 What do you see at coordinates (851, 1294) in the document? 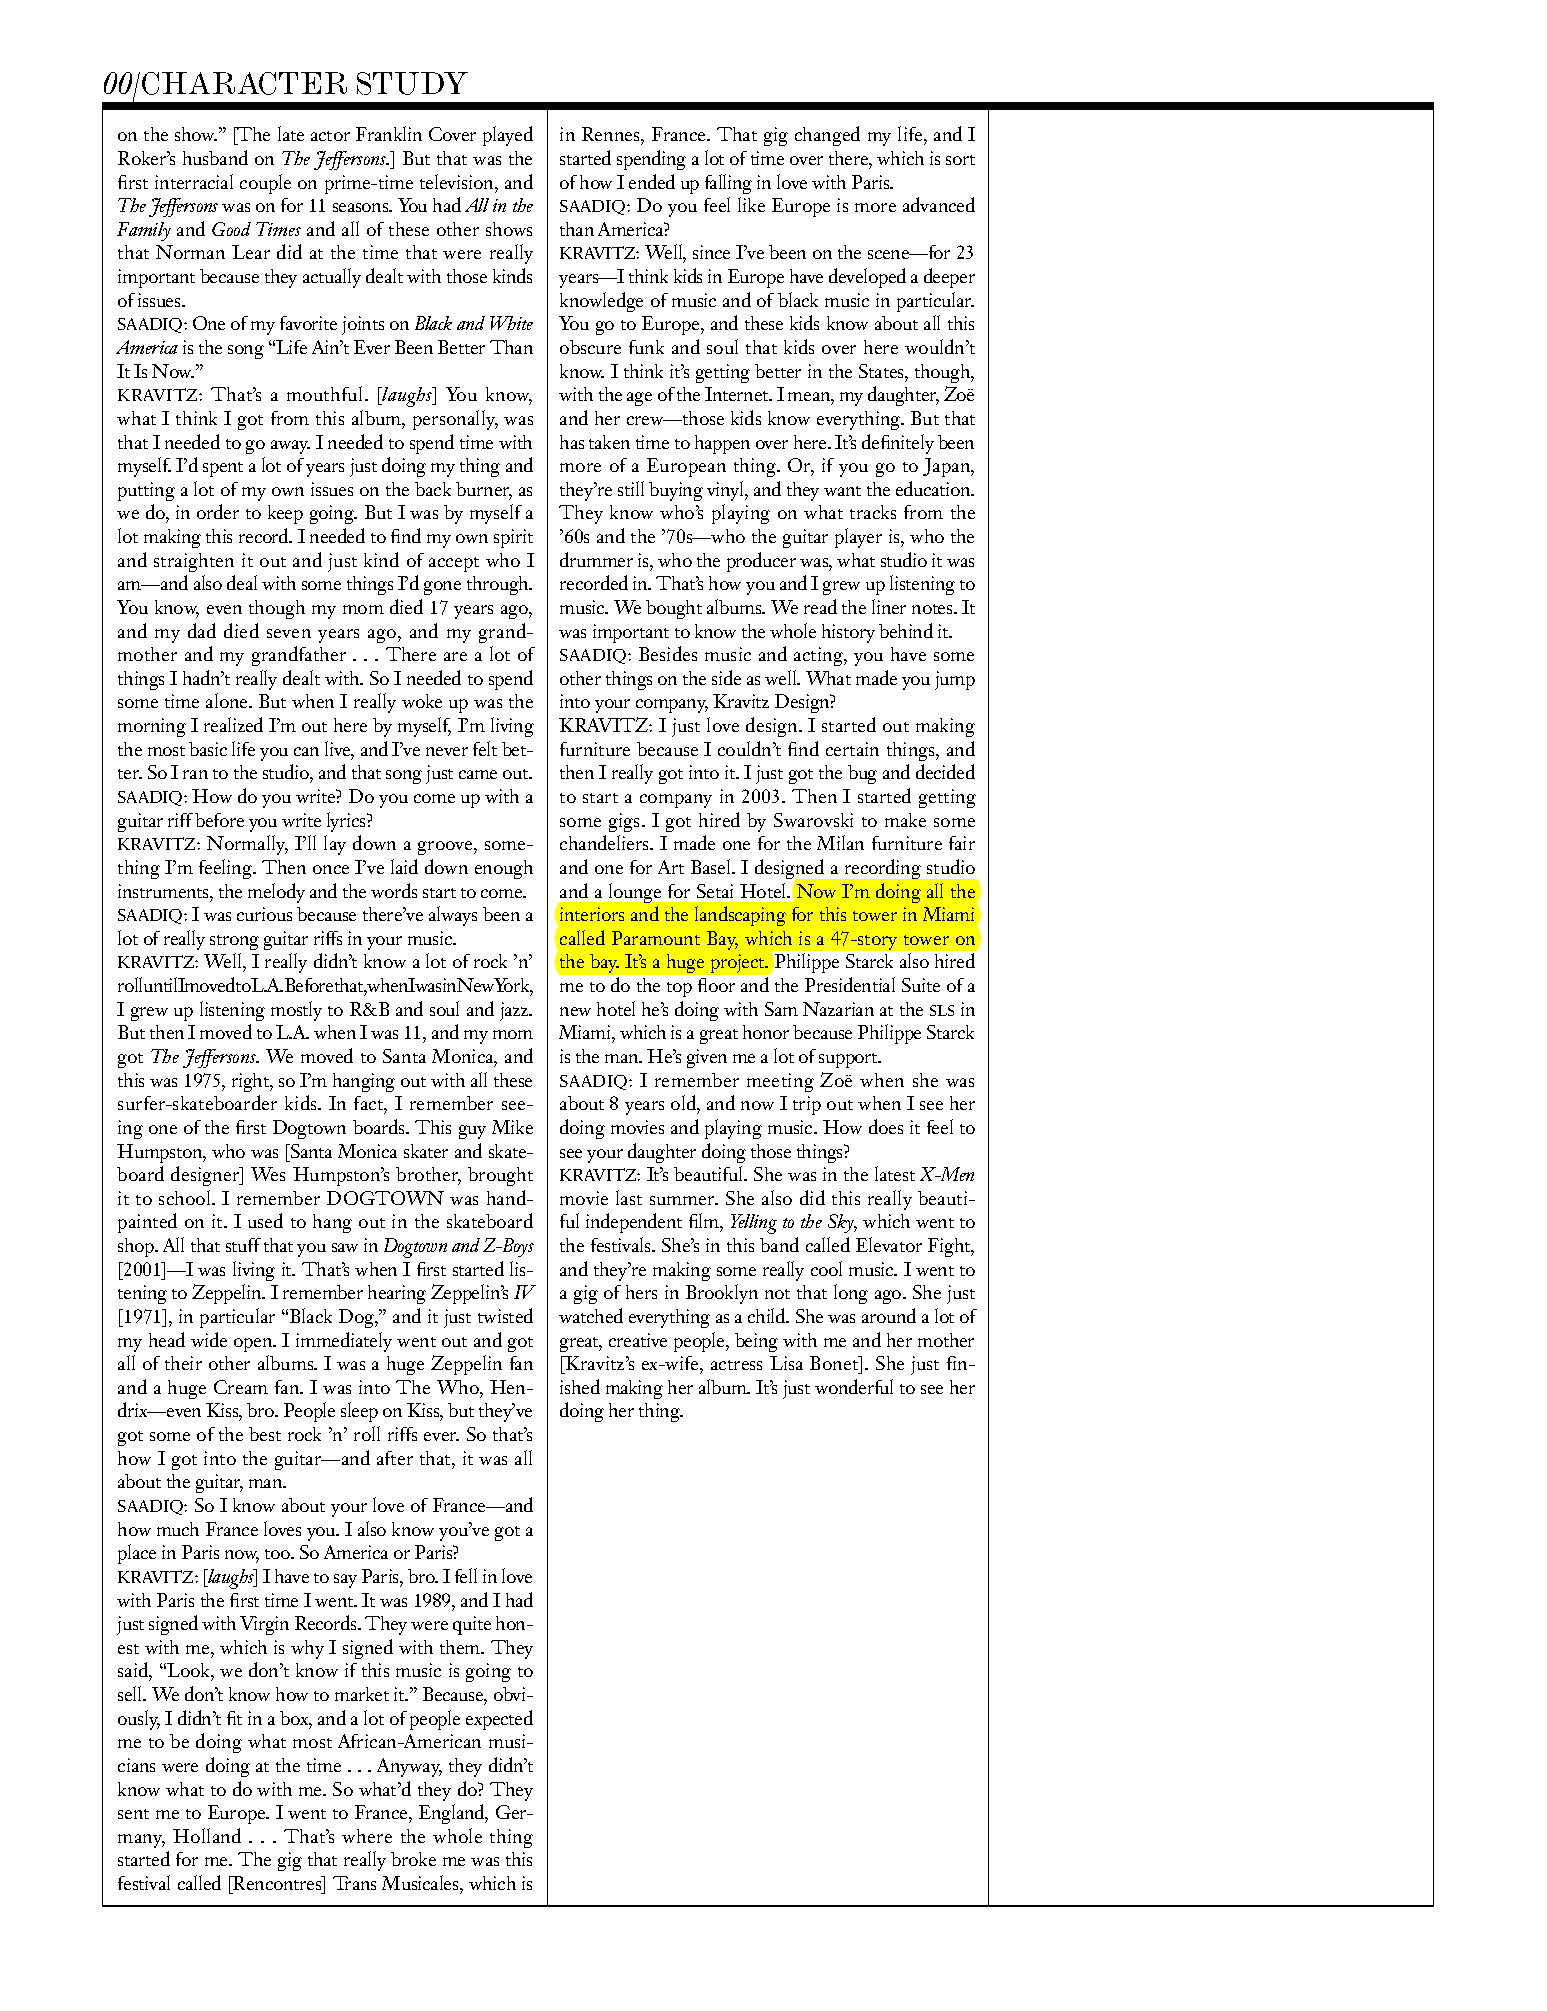
I see `long` at bounding box center [851, 1294].
